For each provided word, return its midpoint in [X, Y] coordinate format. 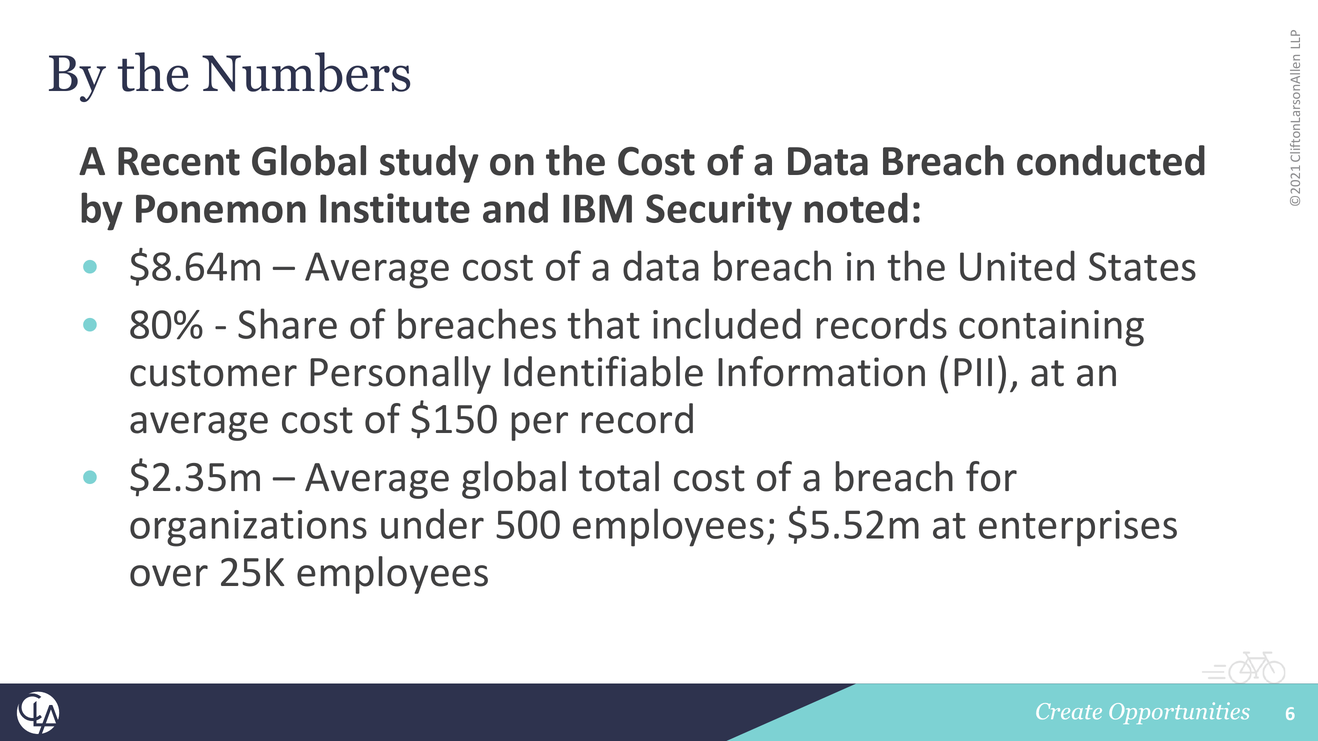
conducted [1111, 160]
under [432, 523]
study [429, 164]
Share [287, 323]
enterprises [1078, 528]
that [603, 323]
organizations [248, 528]
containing [1051, 328]
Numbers [306, 72]
